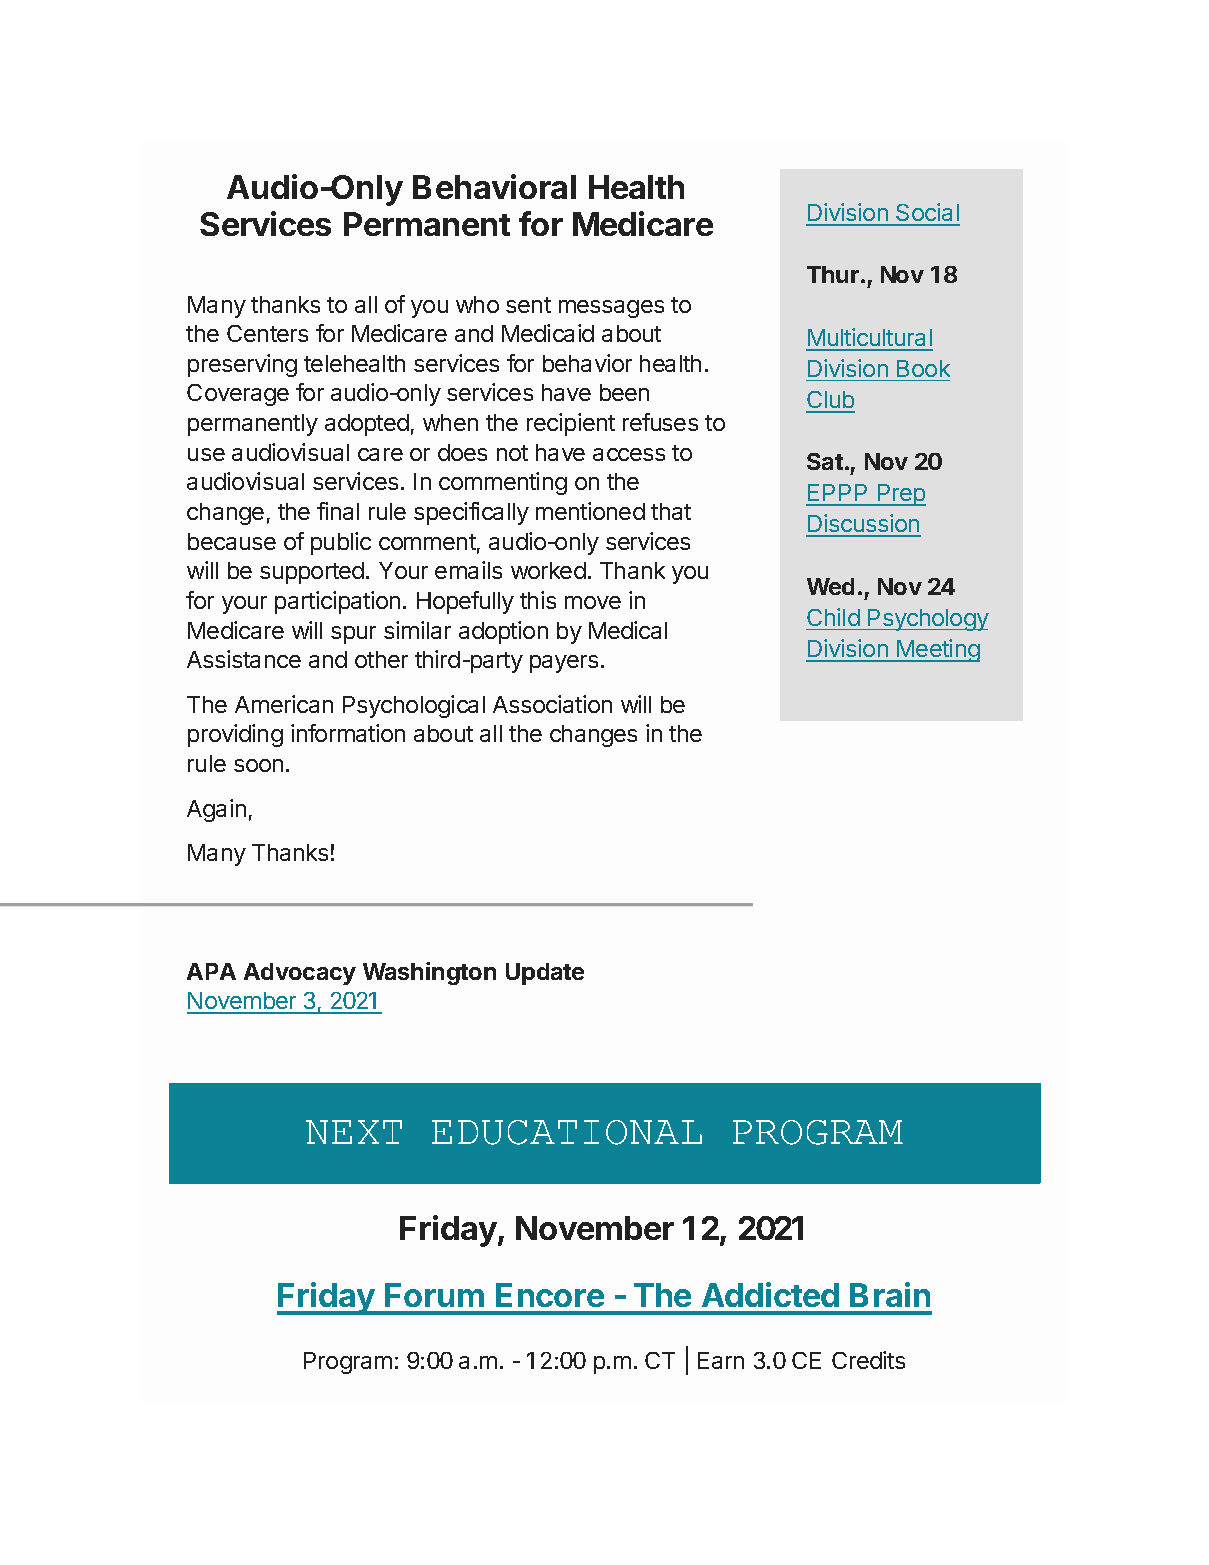  I want to click on EDUCATIONAL, so click(567, 1132).
